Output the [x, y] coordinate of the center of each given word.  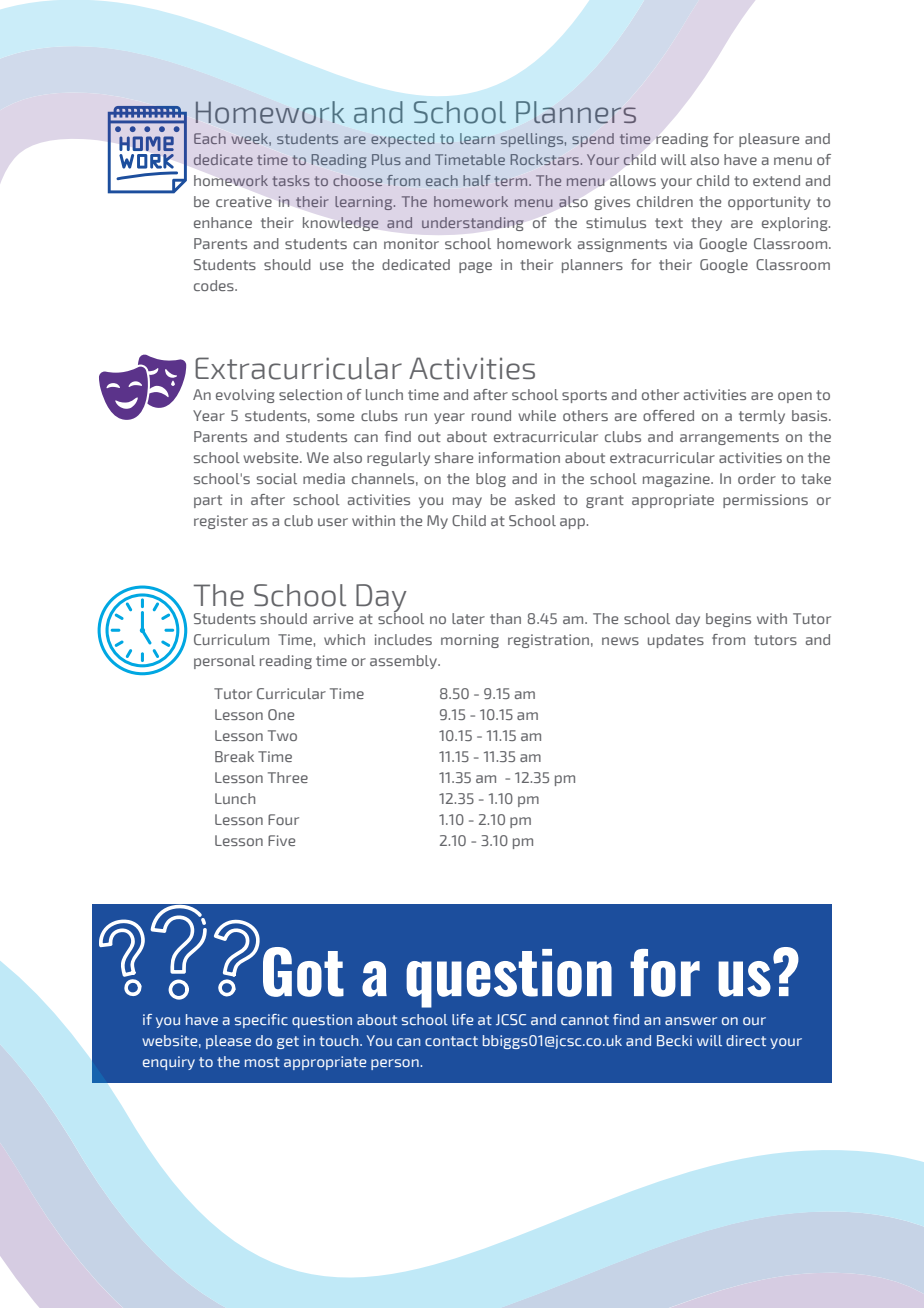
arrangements [729, 438]
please [228, 1042]
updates [676, 641]
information [519, 457]
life [462, 1019]
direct [746, 1040]
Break [234, 756]
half [477, 180]
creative [244, 201]
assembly [405, 662]
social [277, 478]
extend [776, 180]
